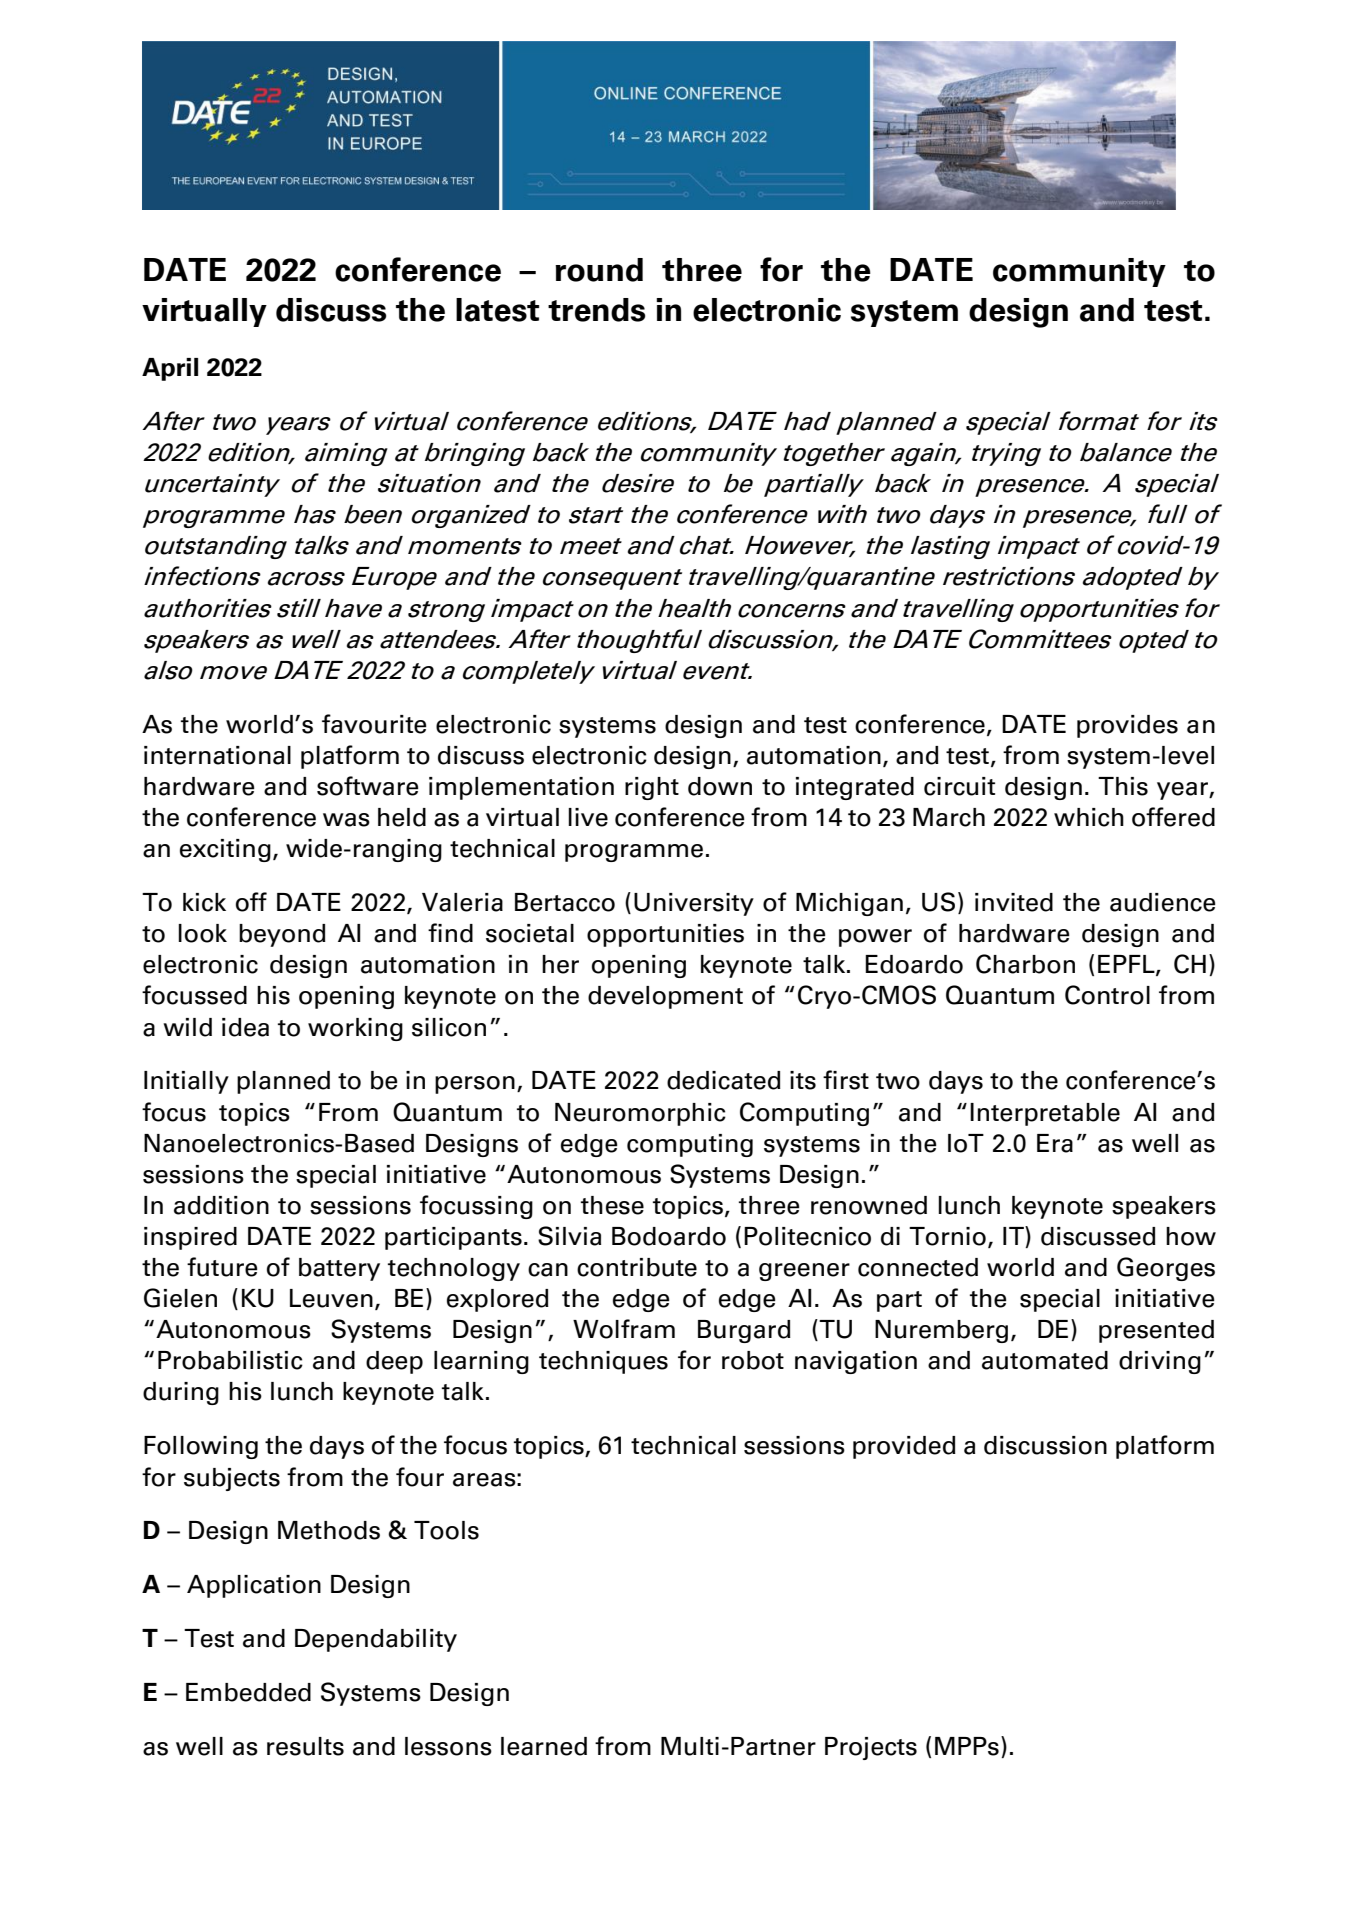 This screenshot has width=1358, height=1921. What do you see at coordinates (652, 788) in the screenshot?
I see `right` at bounding box center [652, 788].
